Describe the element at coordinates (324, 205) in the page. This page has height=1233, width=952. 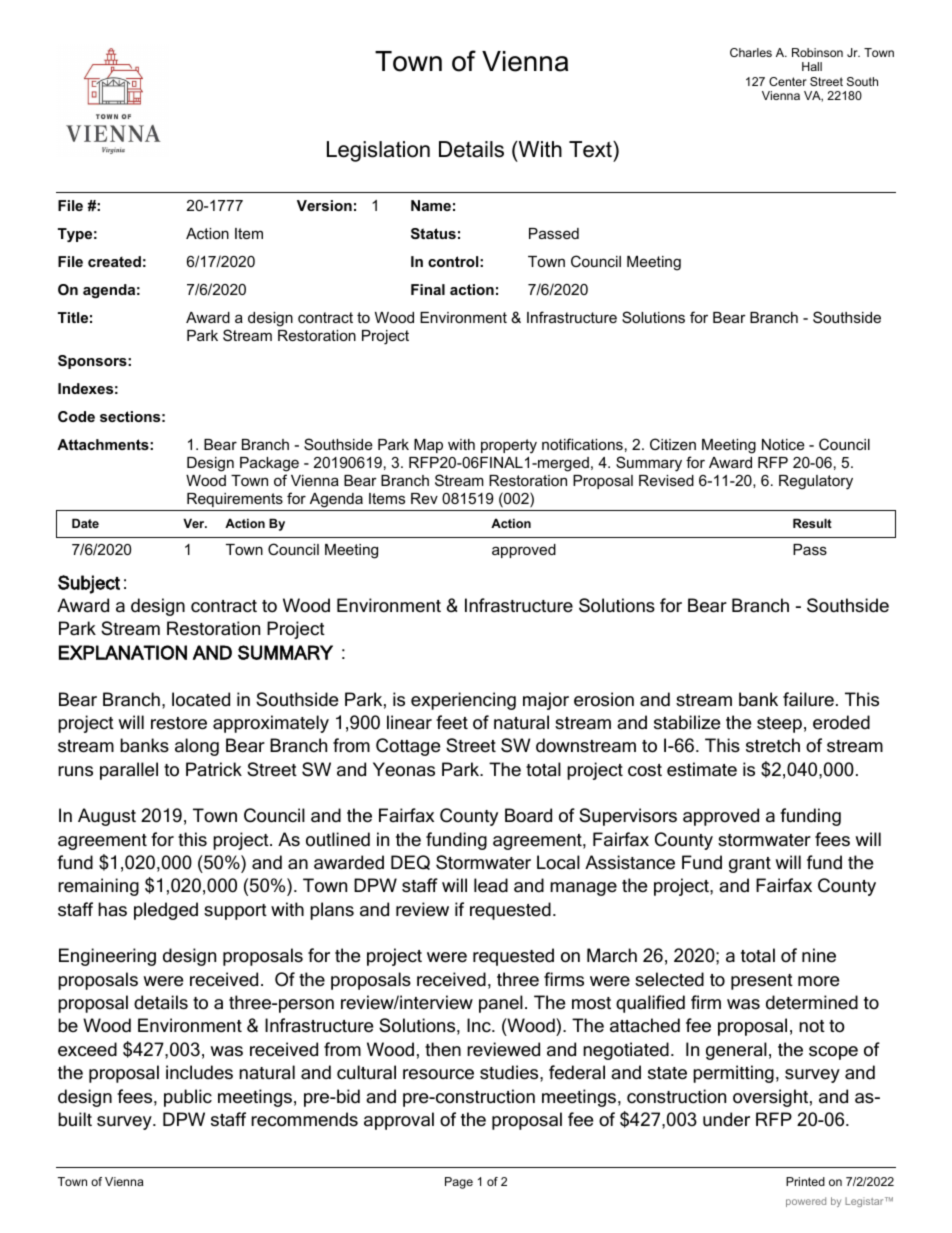
I see `Version` at that location.
